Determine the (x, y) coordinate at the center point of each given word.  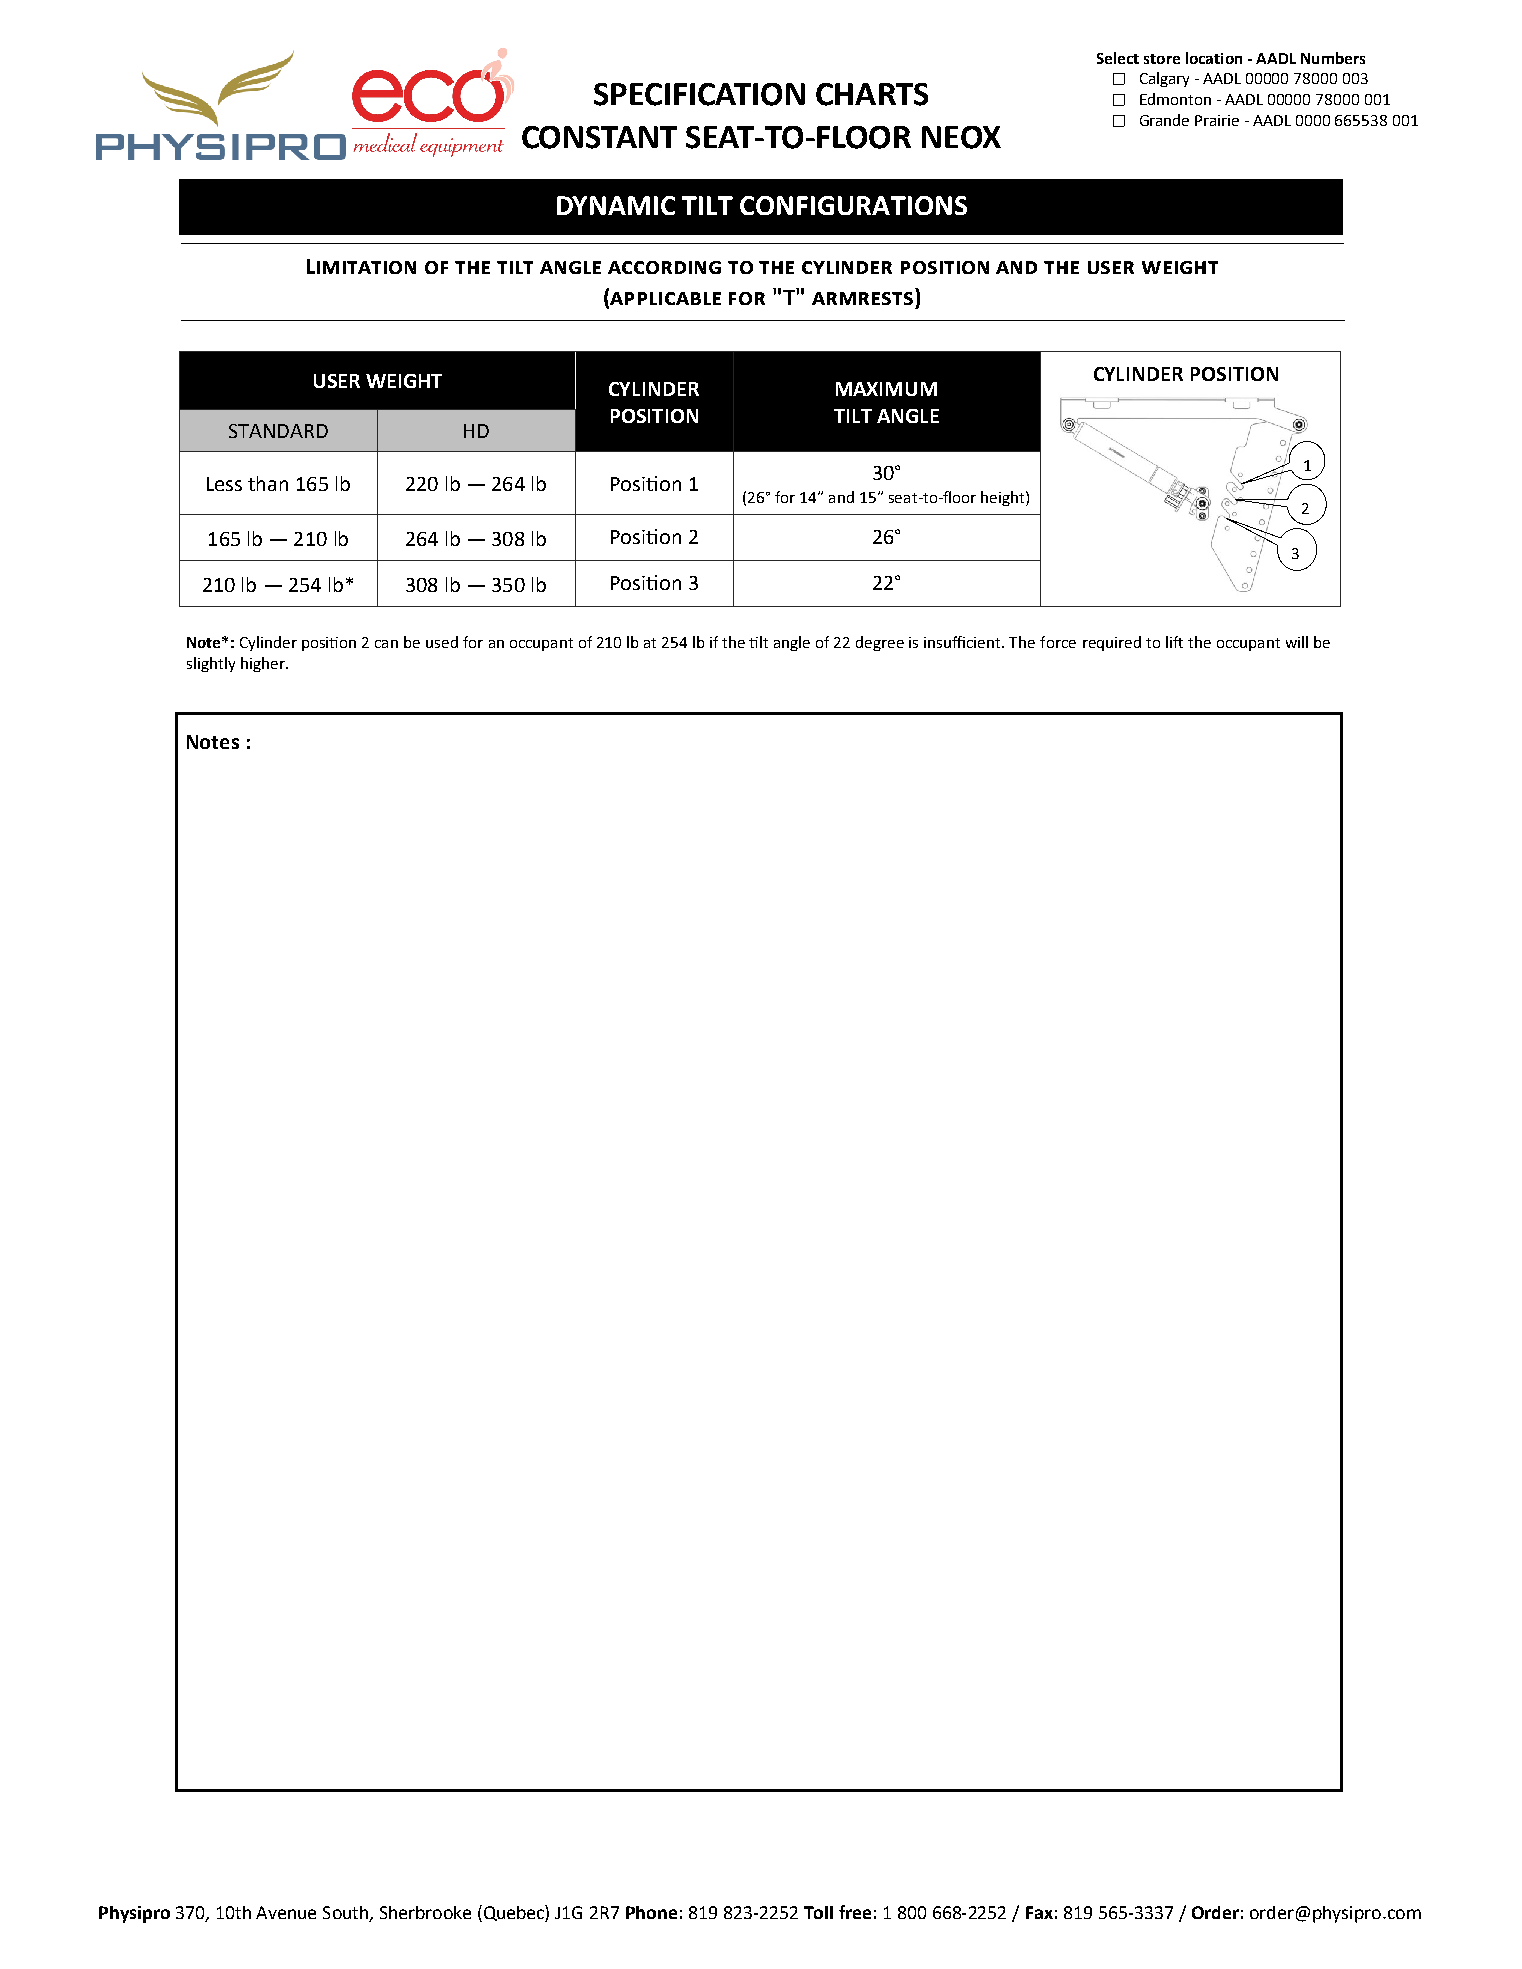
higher (264, 664)
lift (1174, 642)
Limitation (361, 266)
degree (880, 643)
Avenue (286, 1912)
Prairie (1217, 120)
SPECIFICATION (699, 94)
